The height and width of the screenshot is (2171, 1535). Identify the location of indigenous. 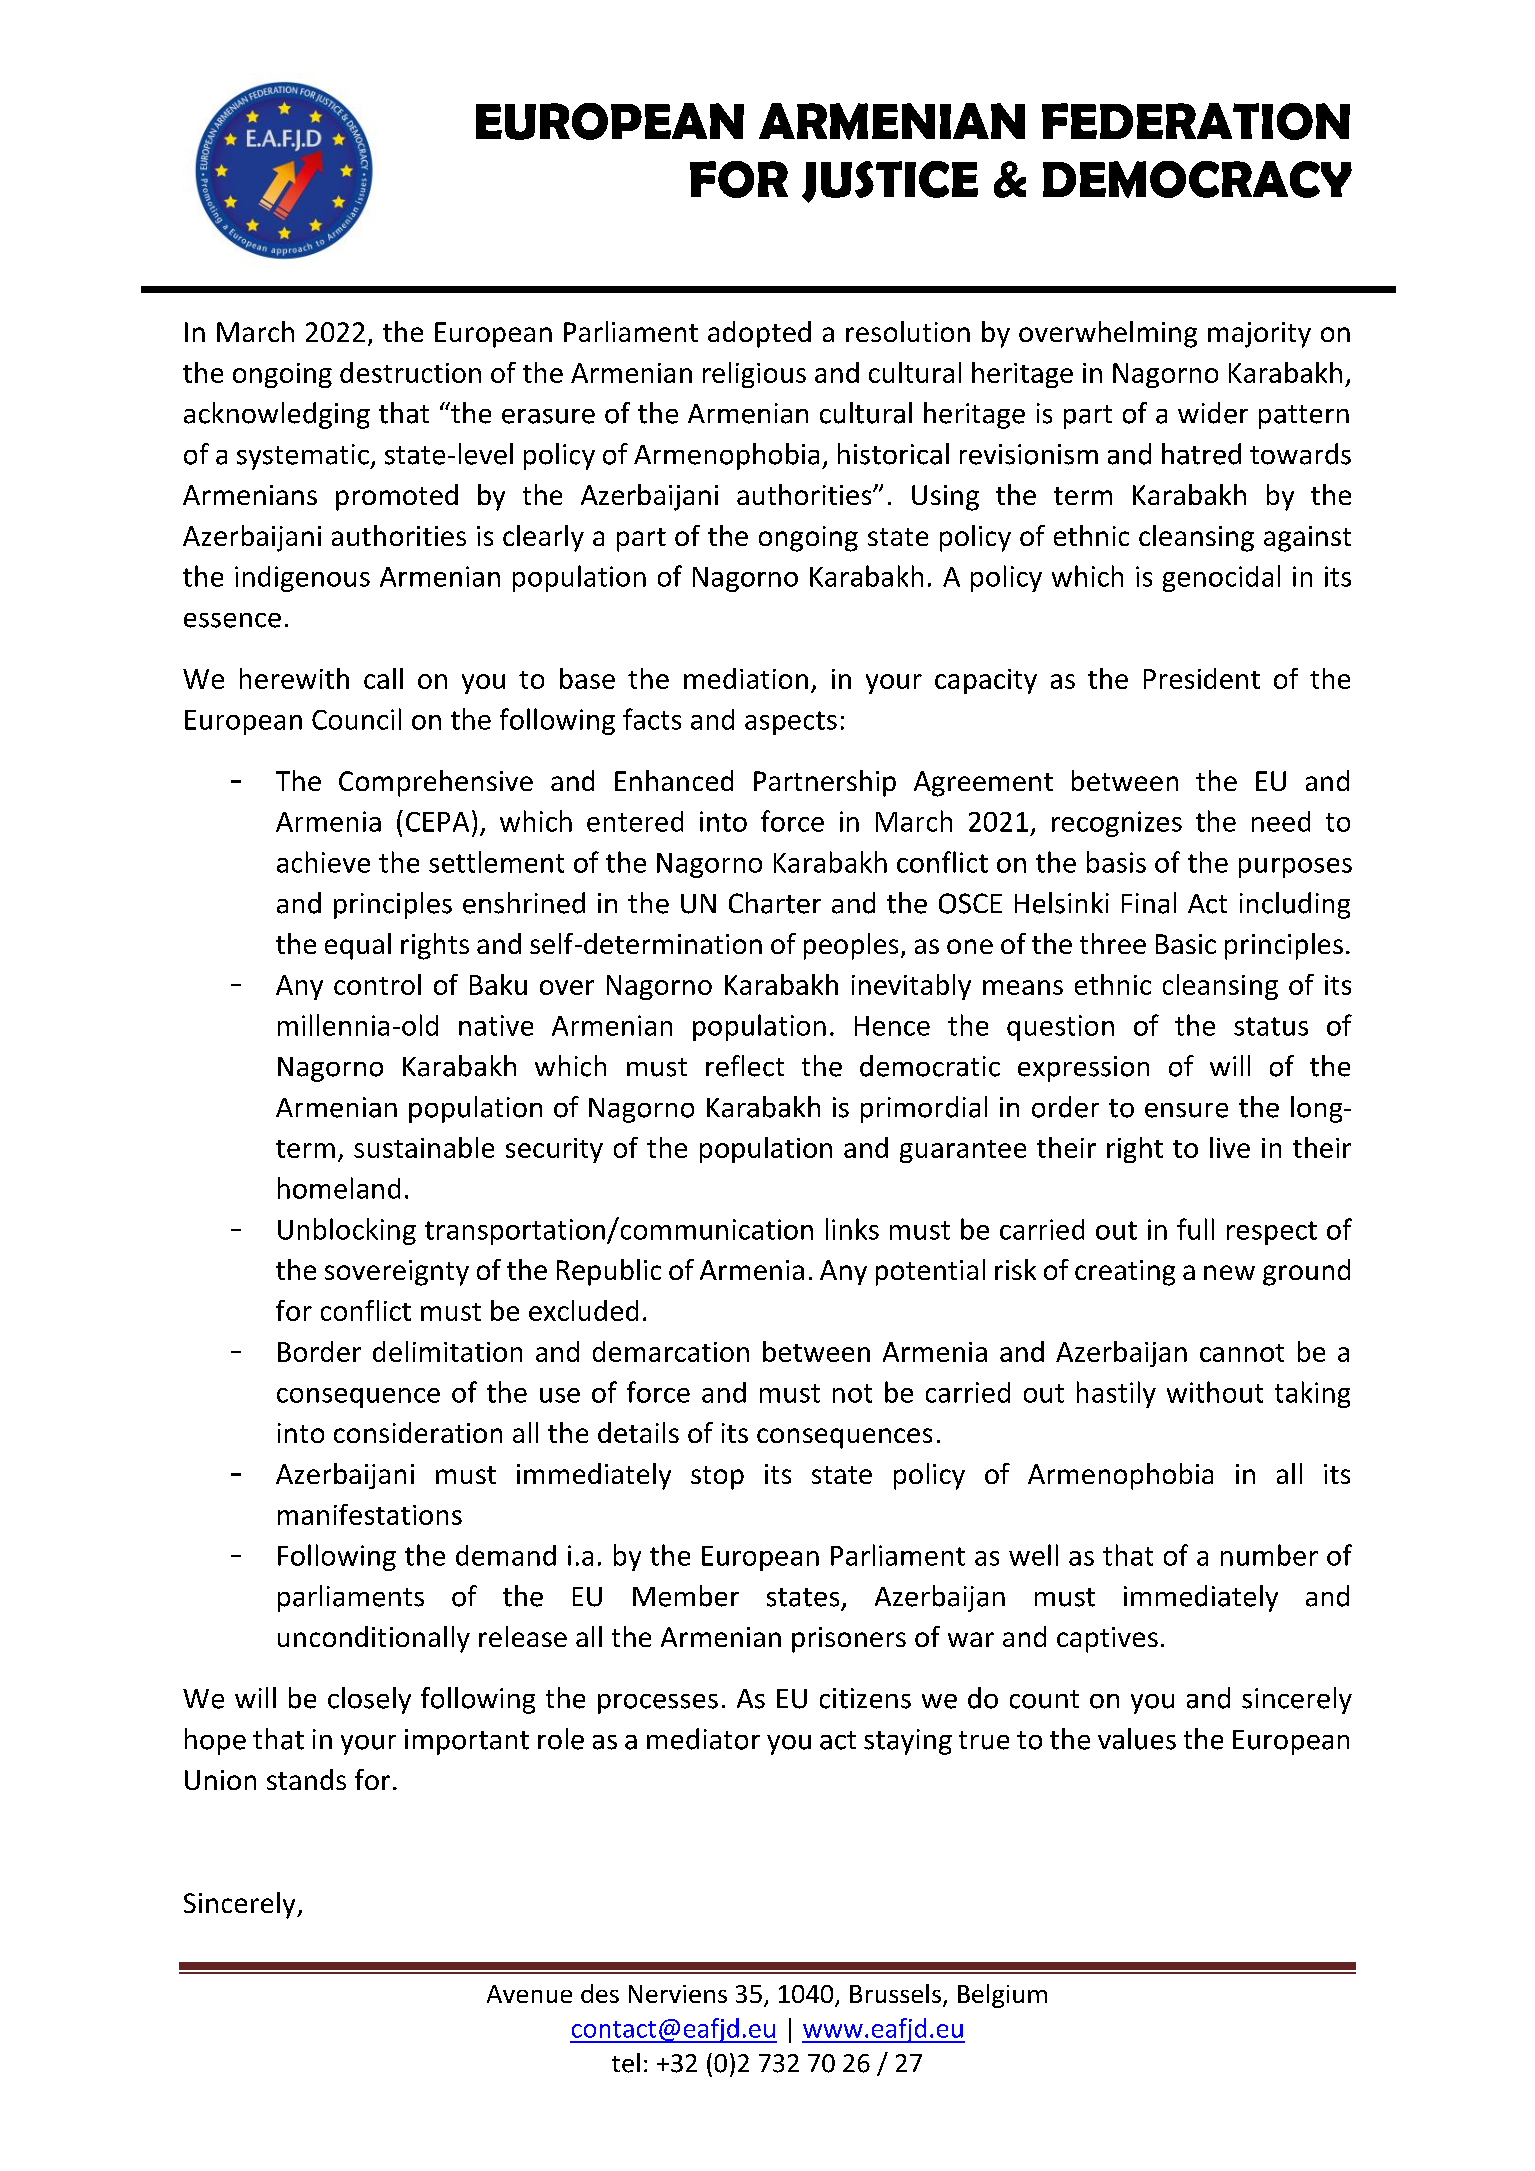
(302, 579).
